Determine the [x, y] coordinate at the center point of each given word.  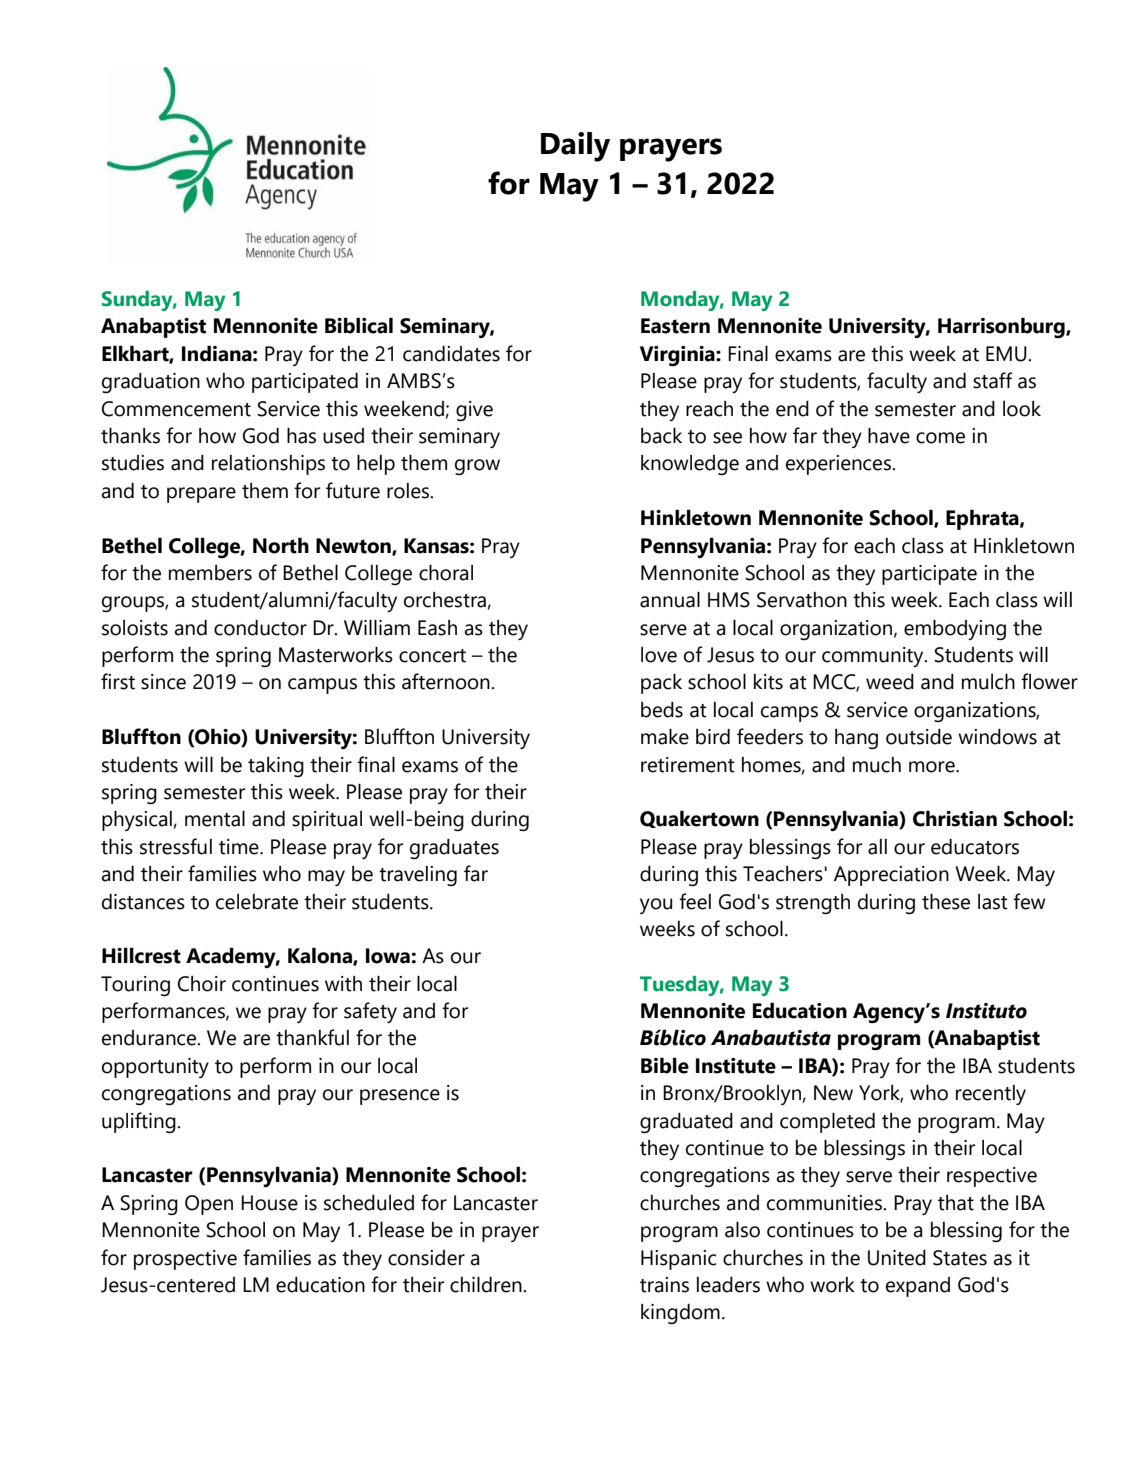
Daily [575, 147]
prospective [185, 1260]
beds [662, 710]
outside [919, 737]
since [163, 682]
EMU [1007, 354]
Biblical [359, 325]
